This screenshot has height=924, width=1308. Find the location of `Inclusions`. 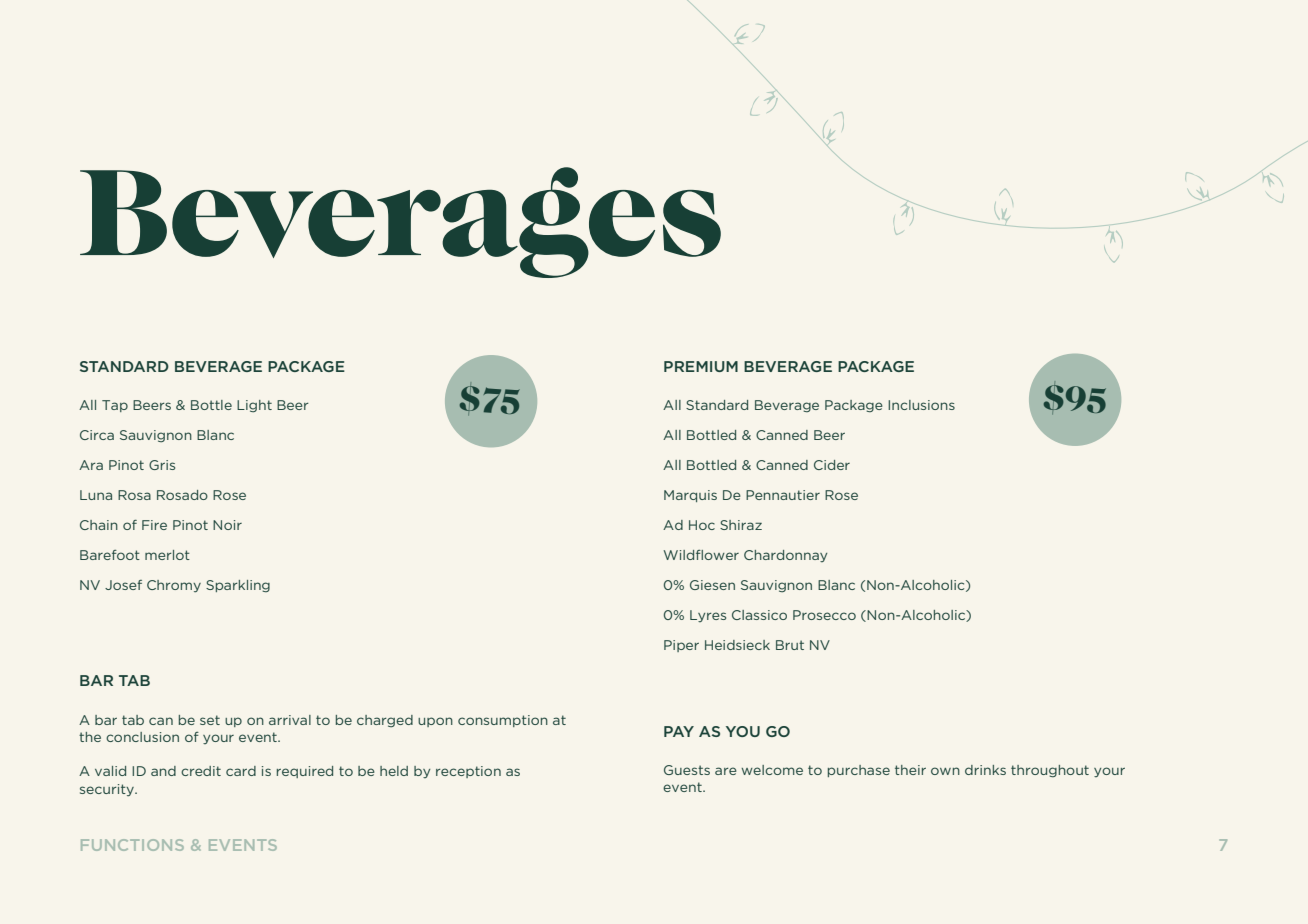

Inclusions is located at coordinates (921, 405).
